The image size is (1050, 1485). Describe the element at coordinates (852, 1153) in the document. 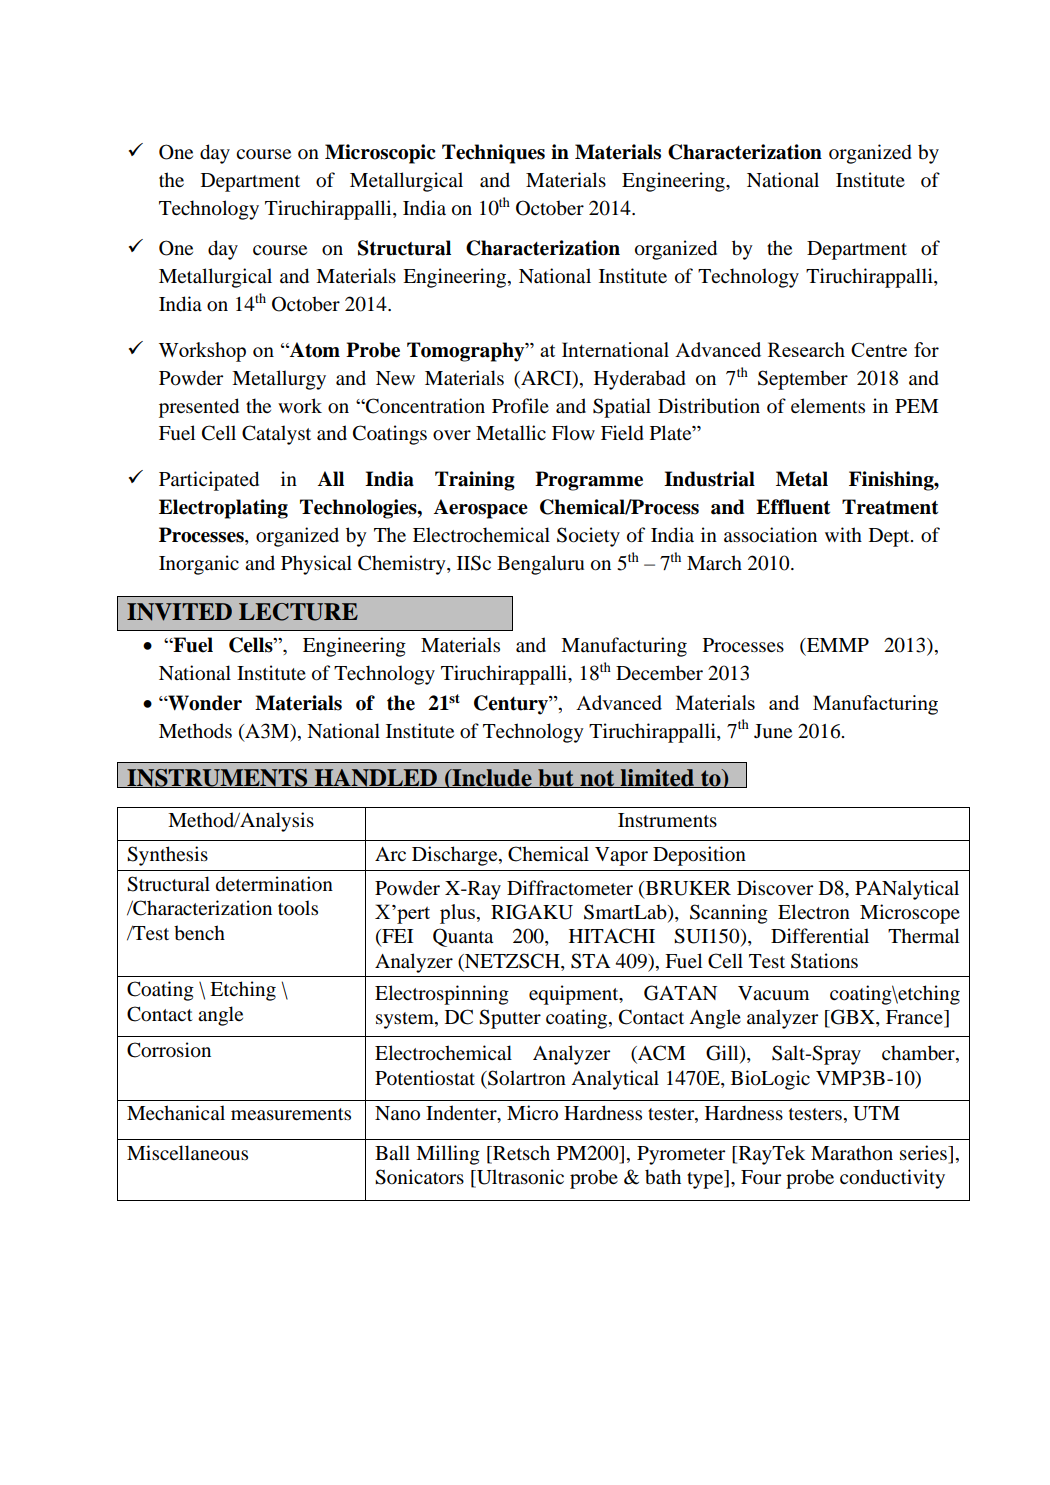

I see `Marathon` at that location.
